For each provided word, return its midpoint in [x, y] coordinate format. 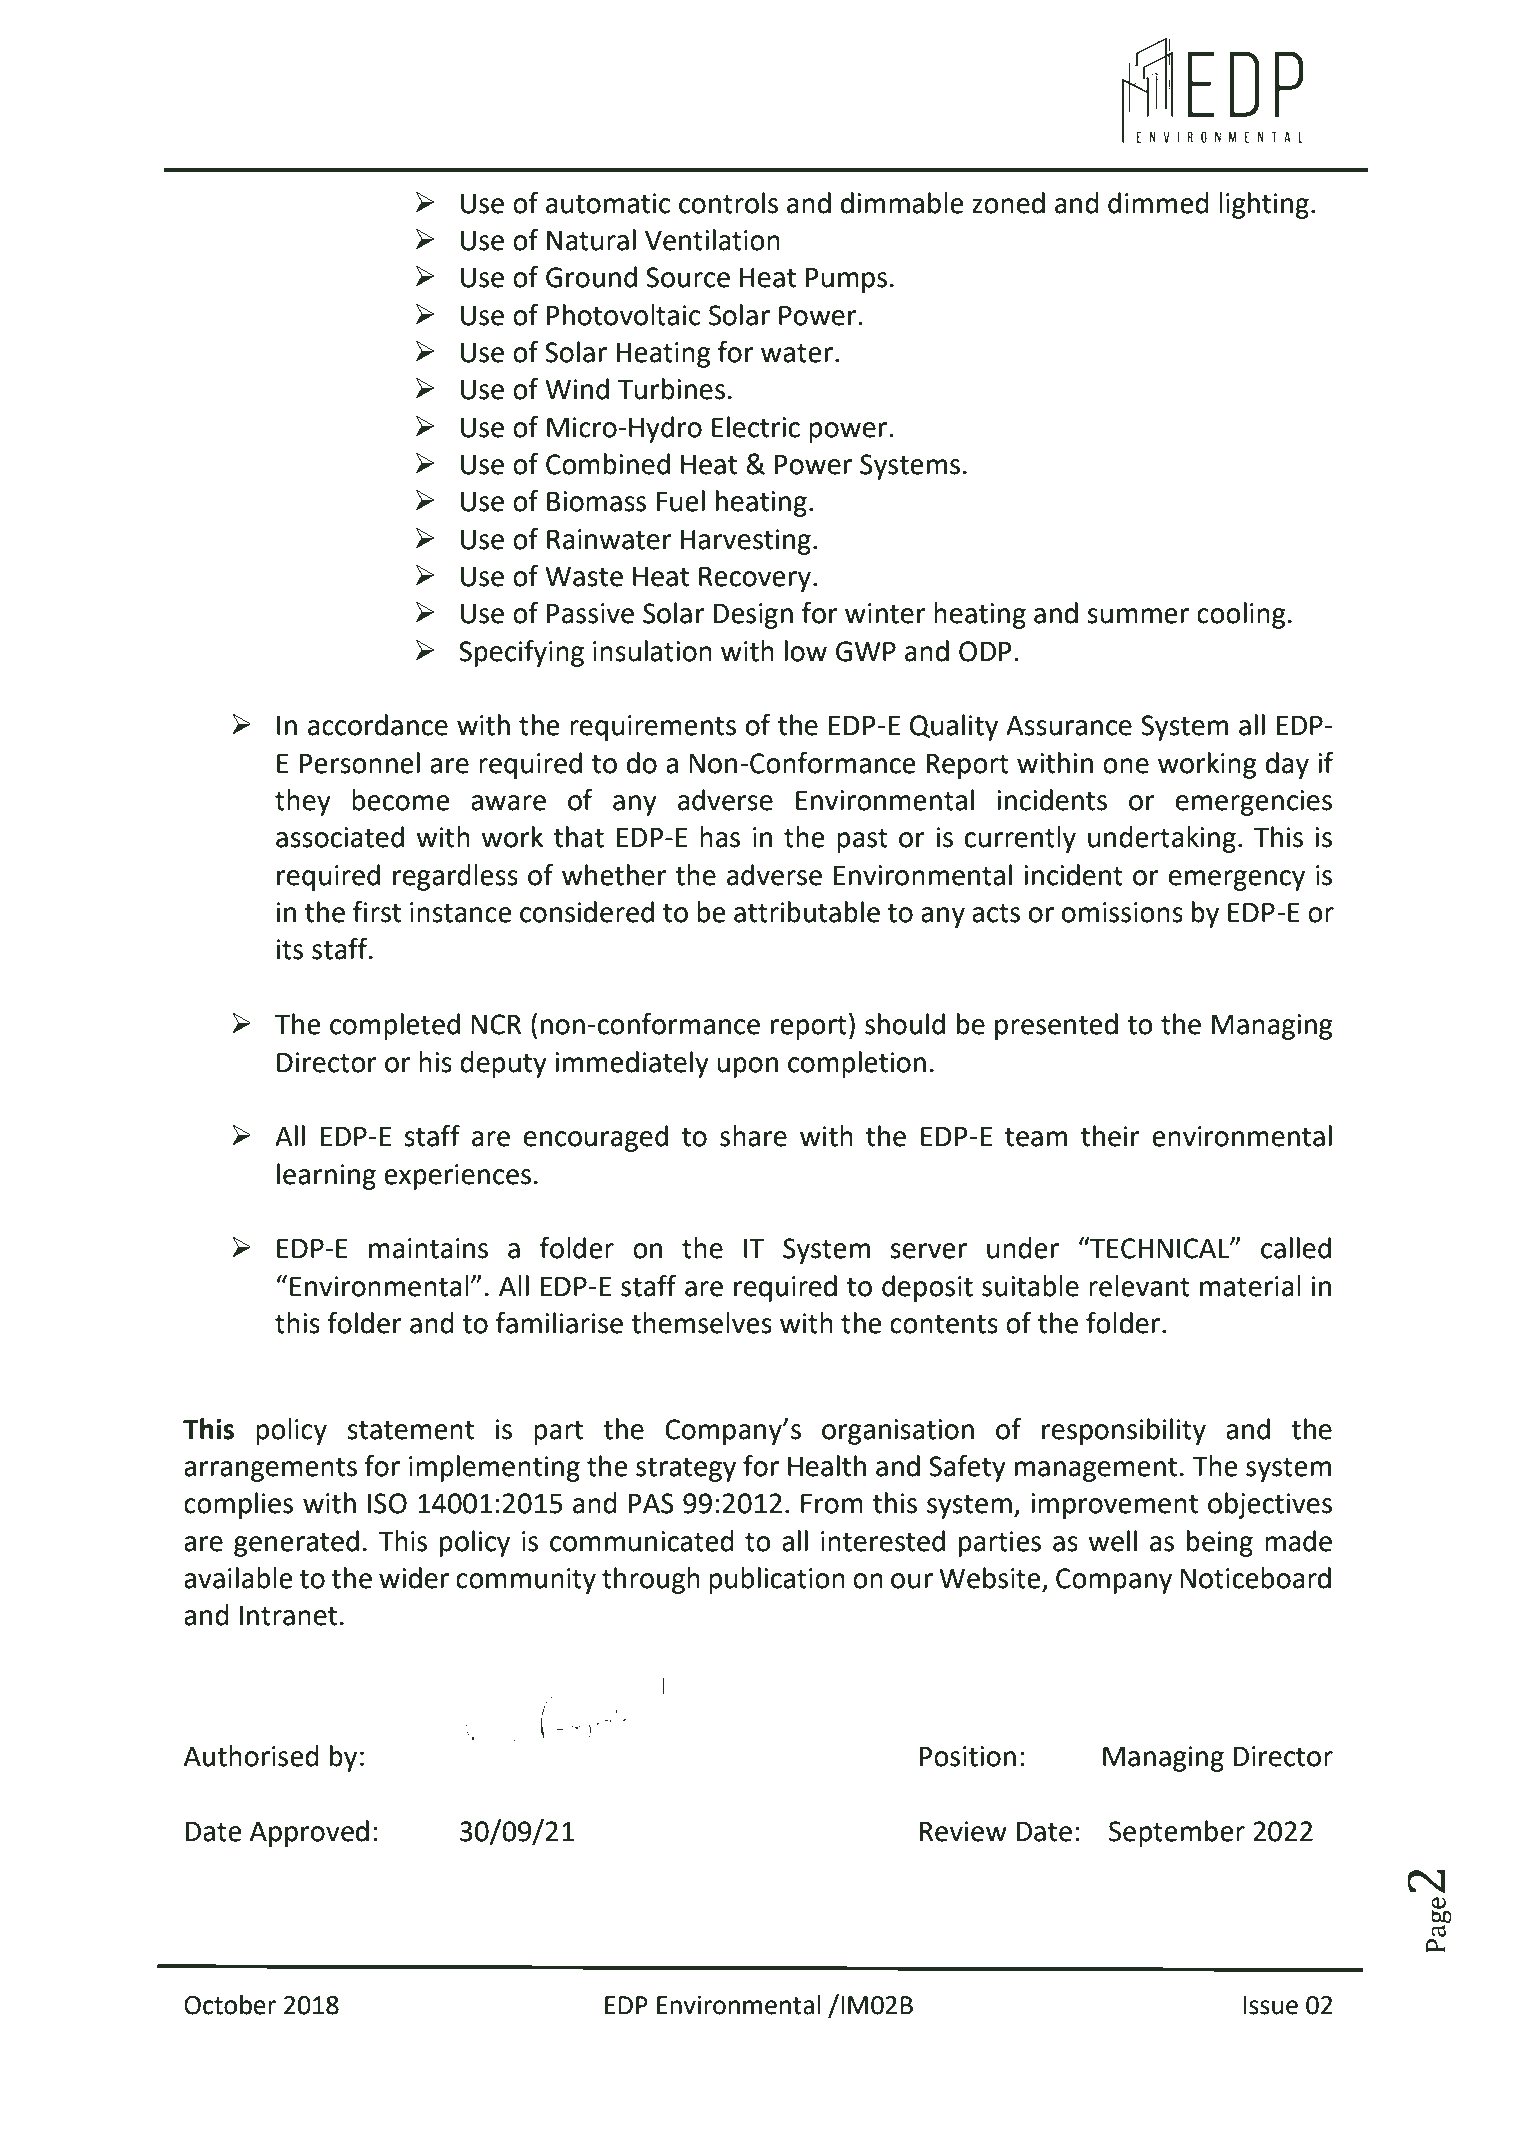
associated [340, 837]
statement [410, 1430]
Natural [591, 240]
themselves [701, 1323]
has [720, 837]
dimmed [1158, 203]
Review [963, 1831]
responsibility [1124, 1431]
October [230, 2005]
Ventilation [712, 240]
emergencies [1254, 803]
